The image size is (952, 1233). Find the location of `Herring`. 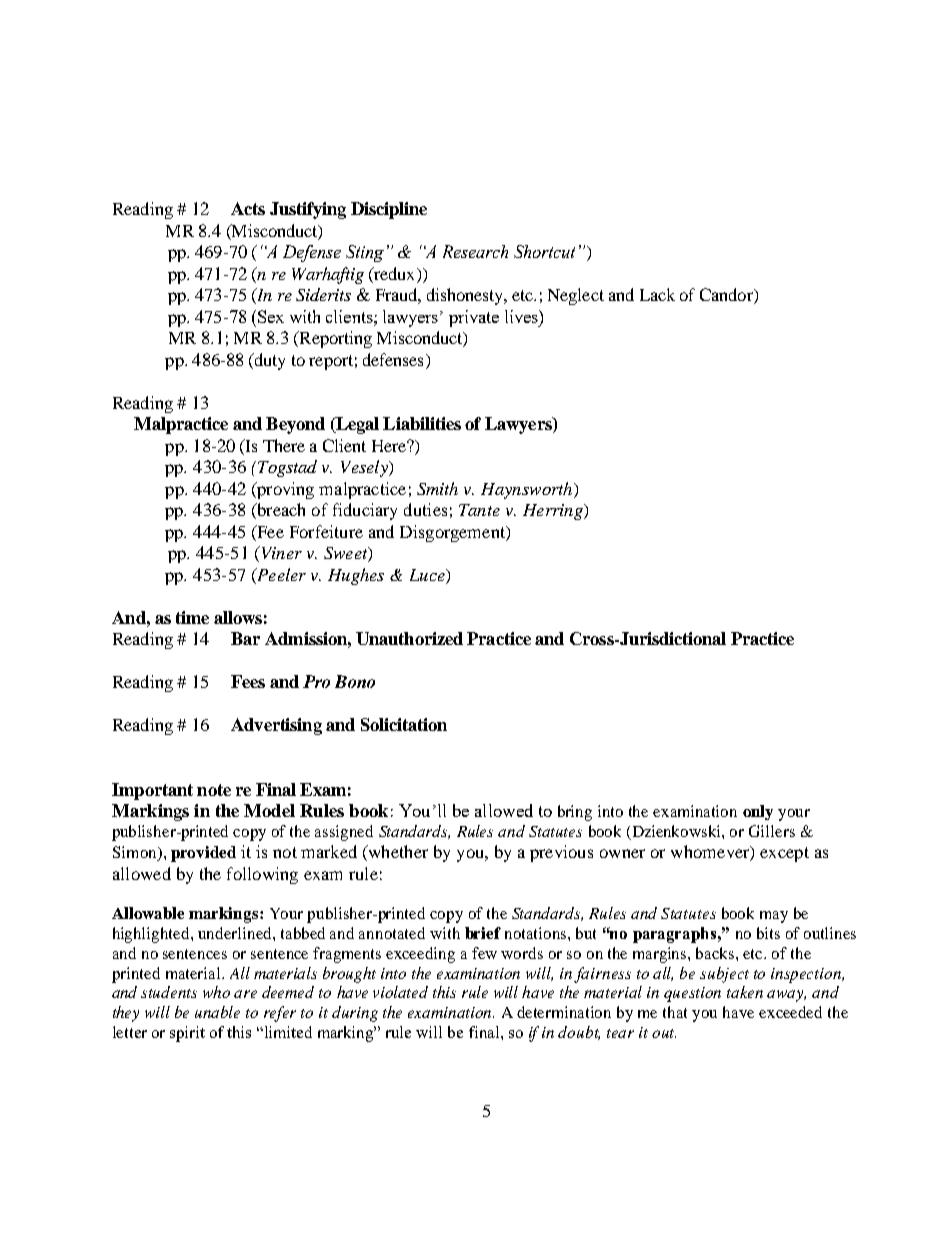

Herring is located at coordinates (554, 512).
